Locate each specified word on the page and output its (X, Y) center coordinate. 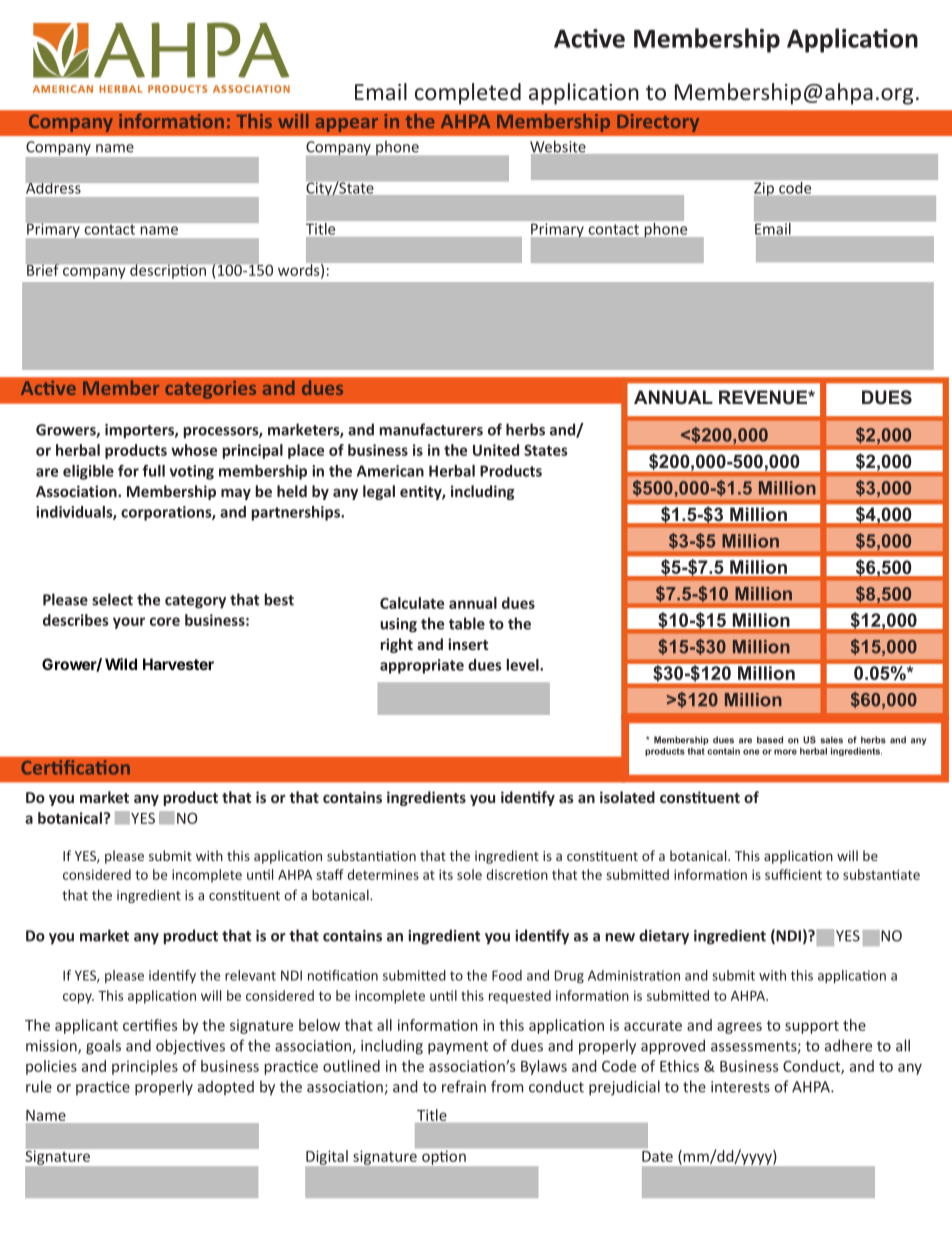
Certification (75, 767)
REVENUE (764, 397)
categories (210, 390)
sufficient (793, 874)
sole (469, 874)
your (129, 623)
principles (145, 1067)
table (467, 623)
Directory (658, 123)
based (770, 740)
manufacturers (431, 429)
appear (347, 125)
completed (468, 94)
